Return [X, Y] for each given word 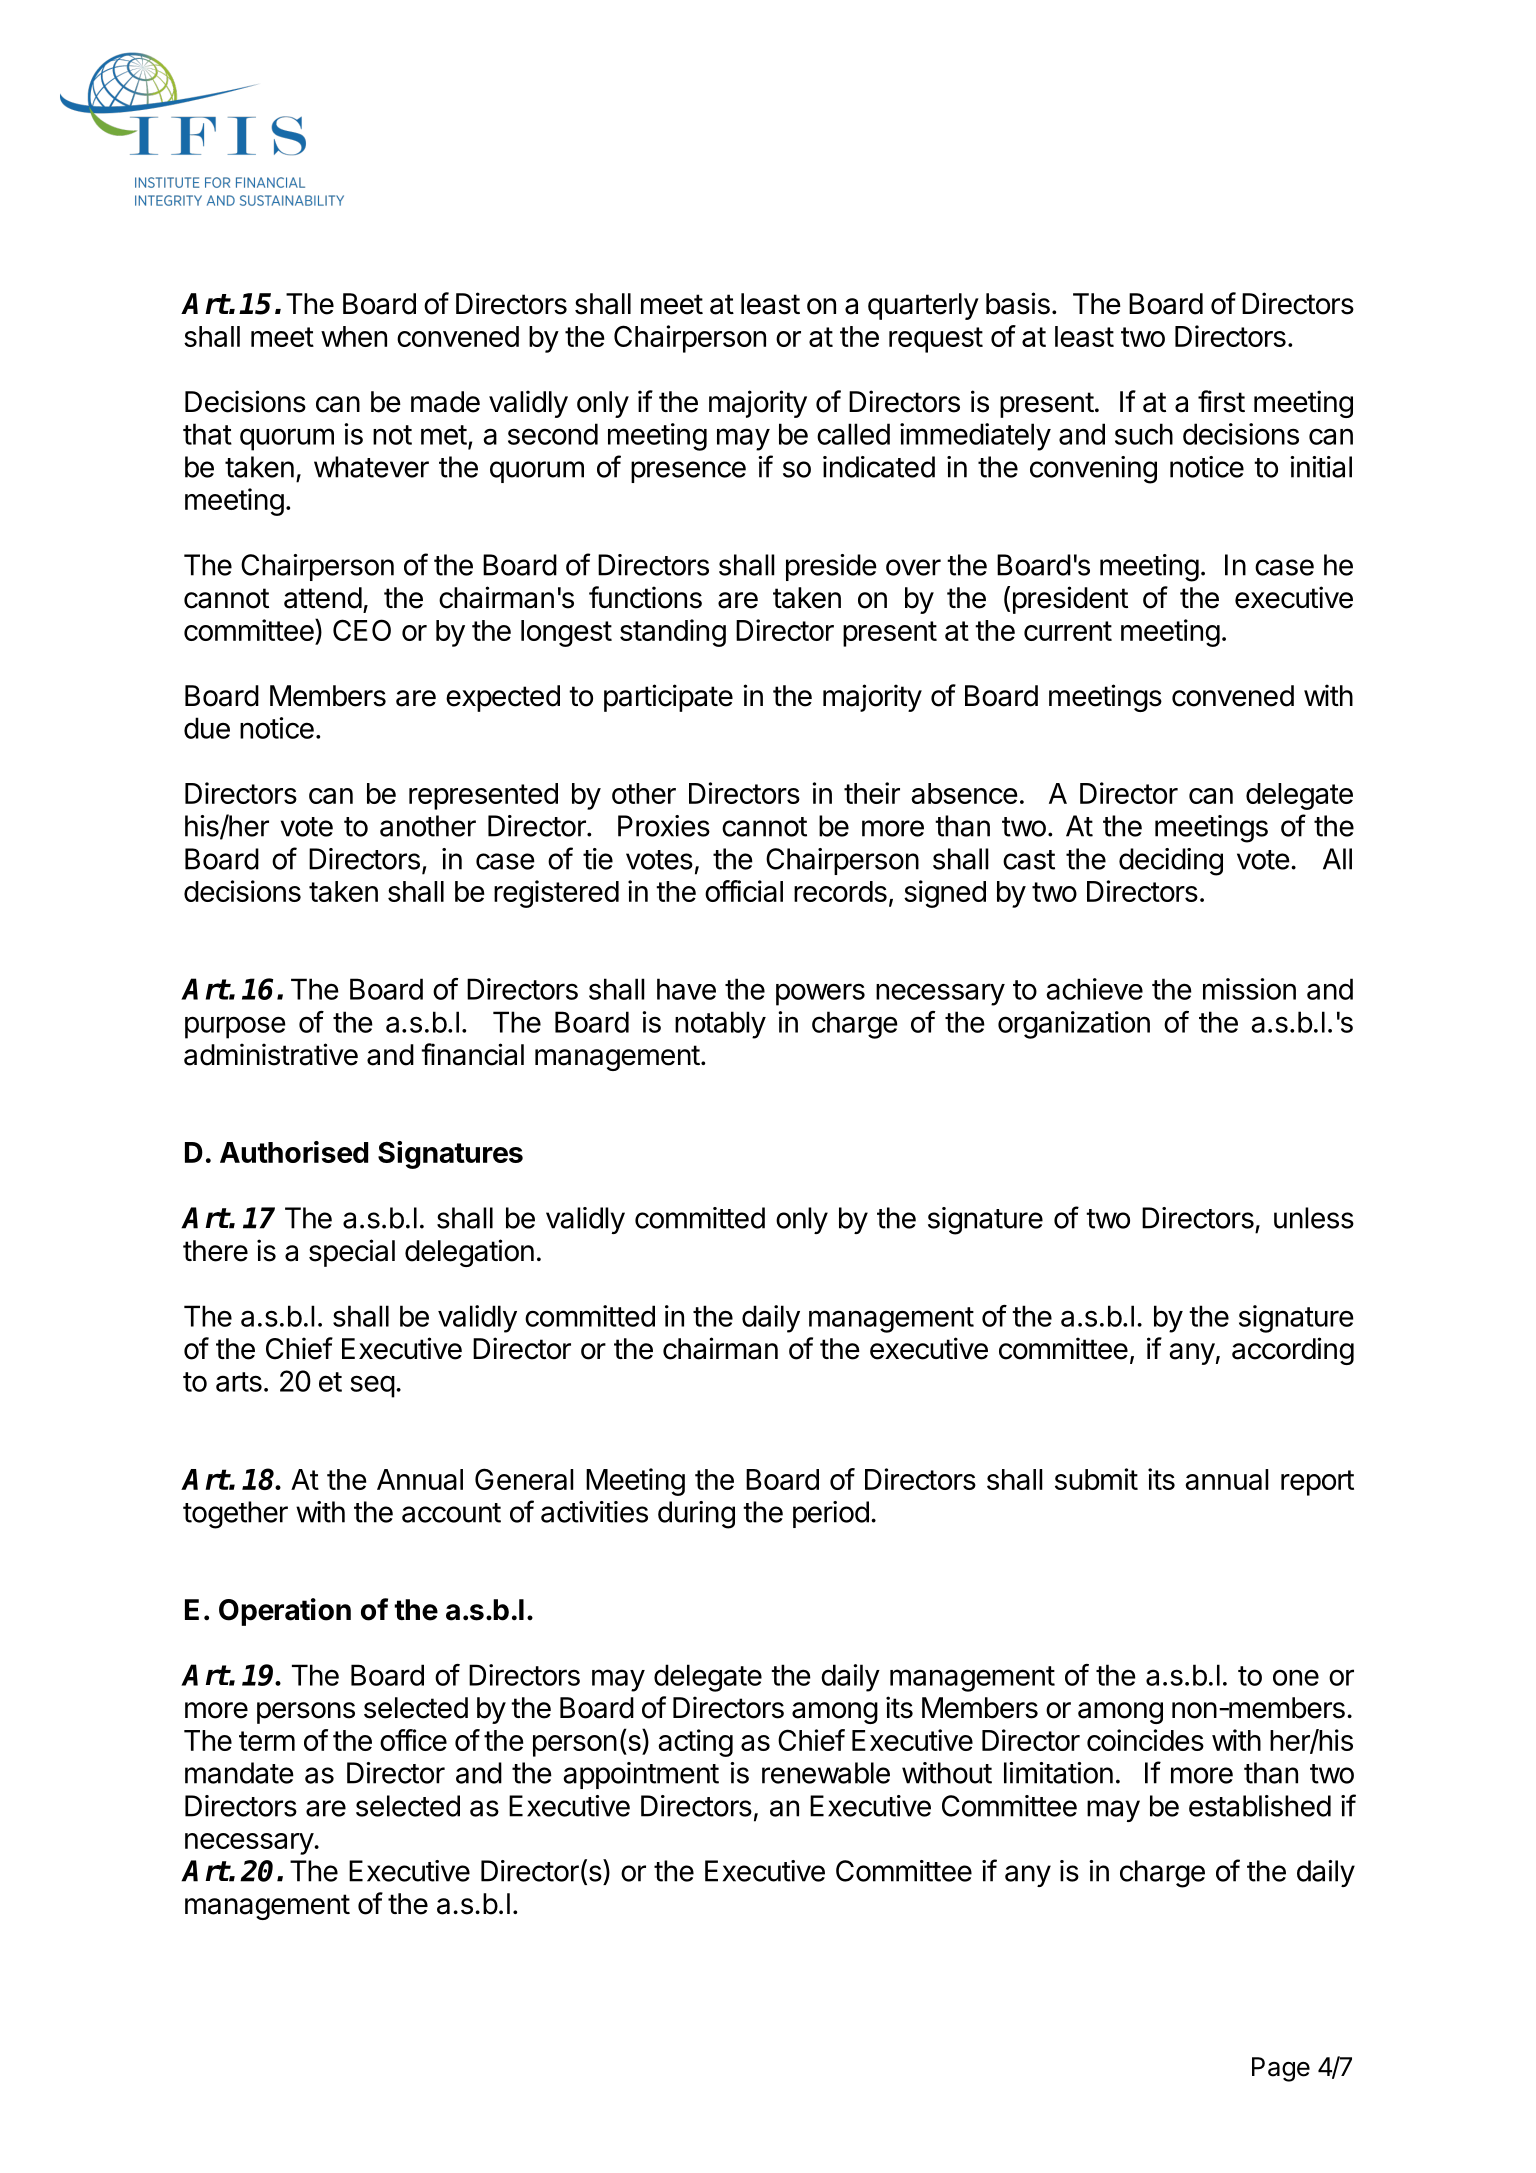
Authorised [294, 1152]
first [1221, 401]
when [354, 336]
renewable [826, 1773]
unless [1314, 1218]
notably [720, 1025]
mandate [239, 1773]
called [853, 434]
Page [1281, 2069]
